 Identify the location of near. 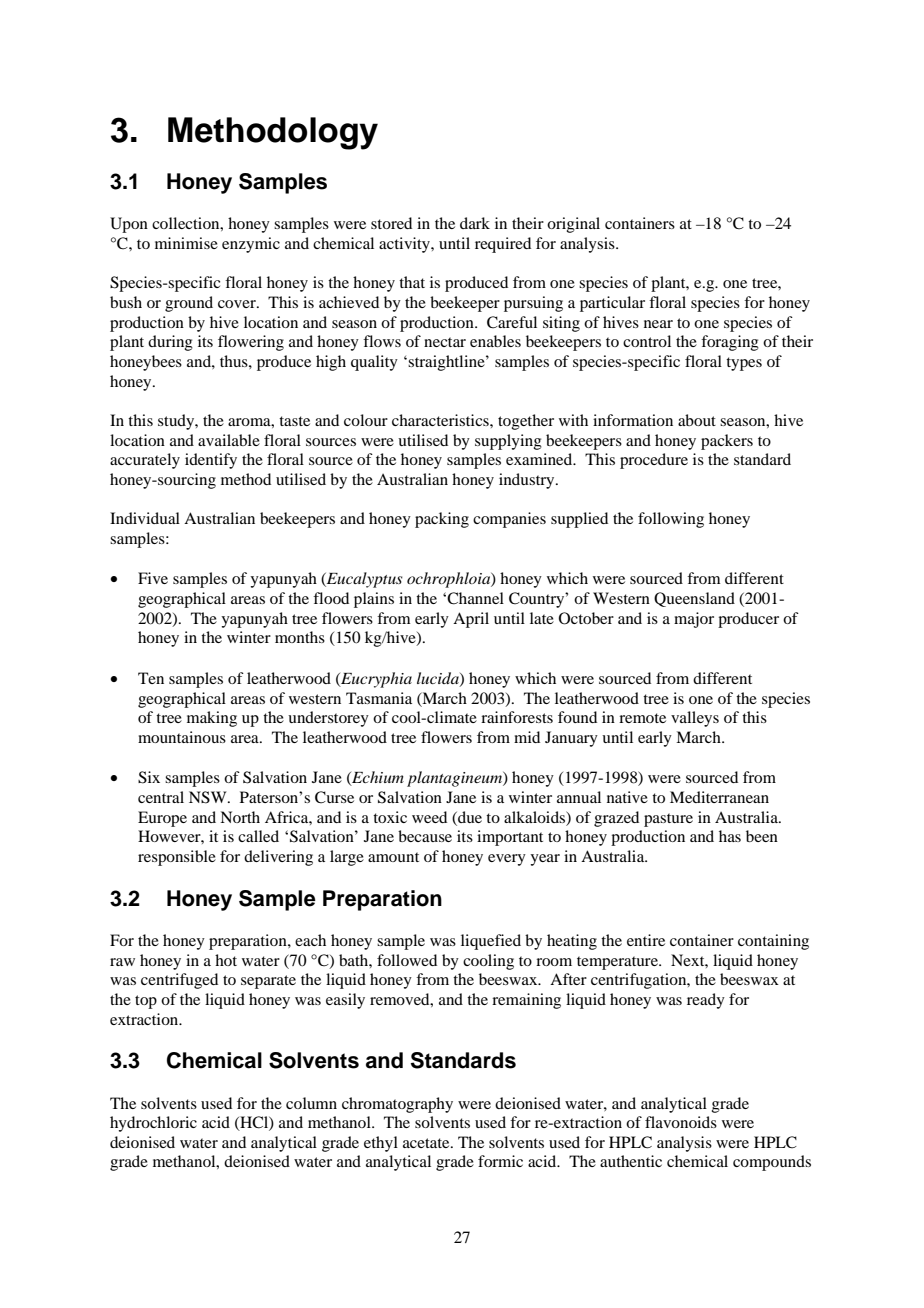
(658, 324).
